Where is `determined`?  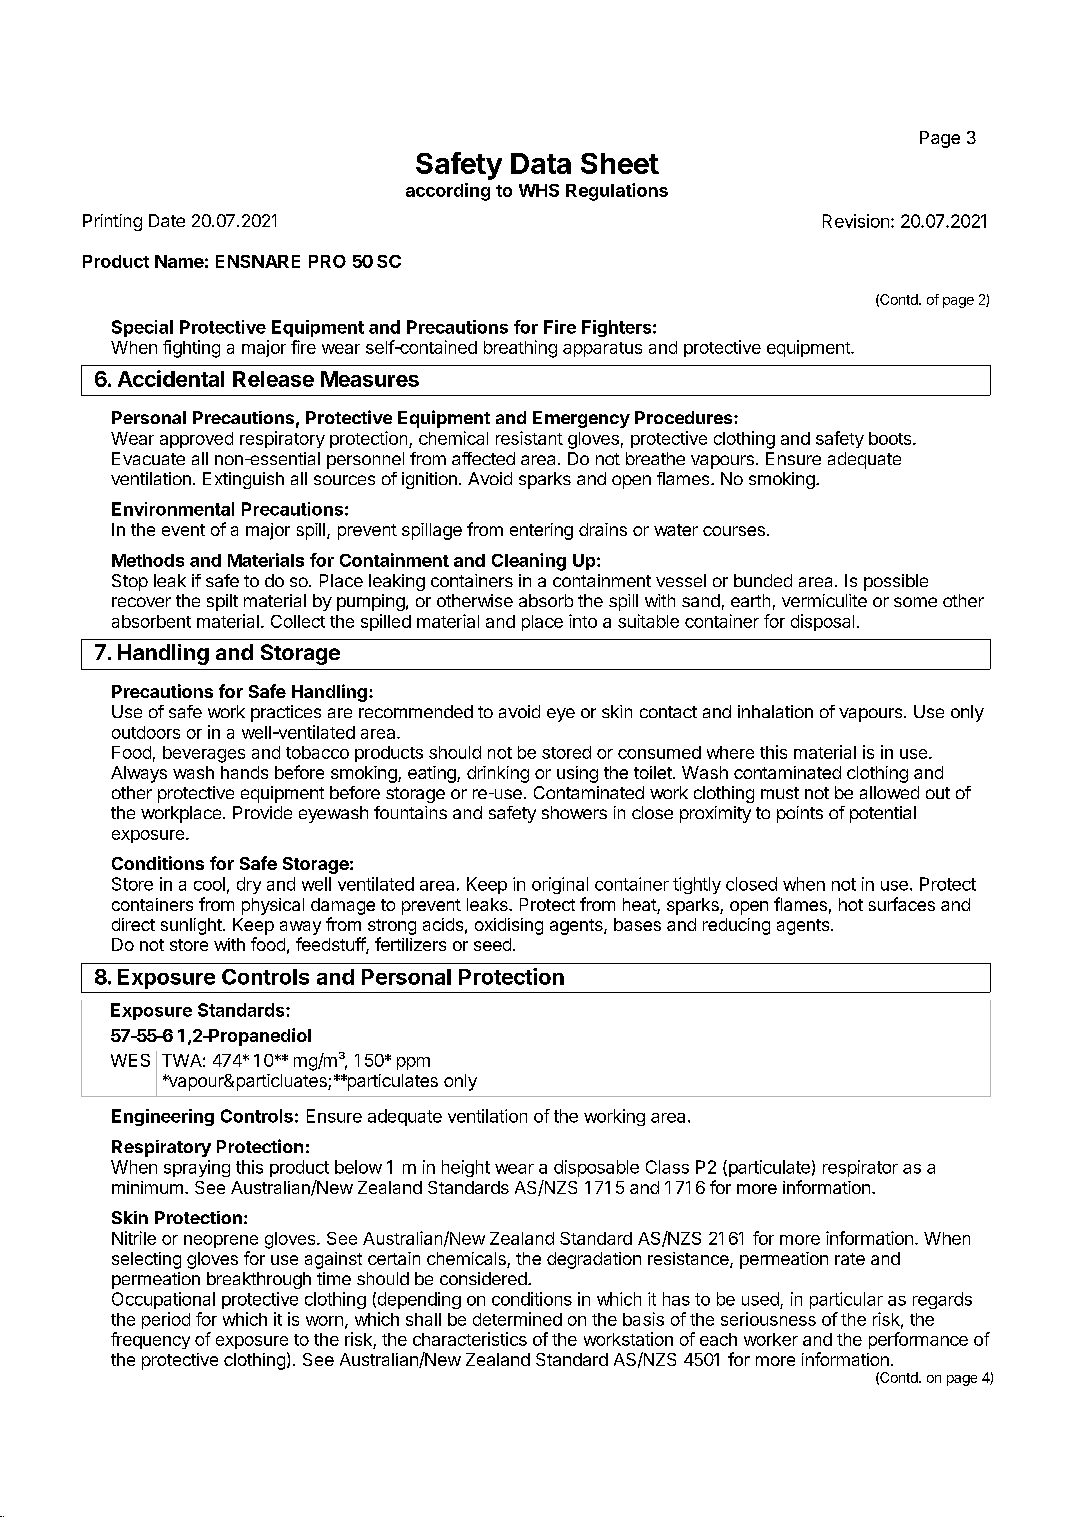 determined is located at coordinates (517, 1319).
